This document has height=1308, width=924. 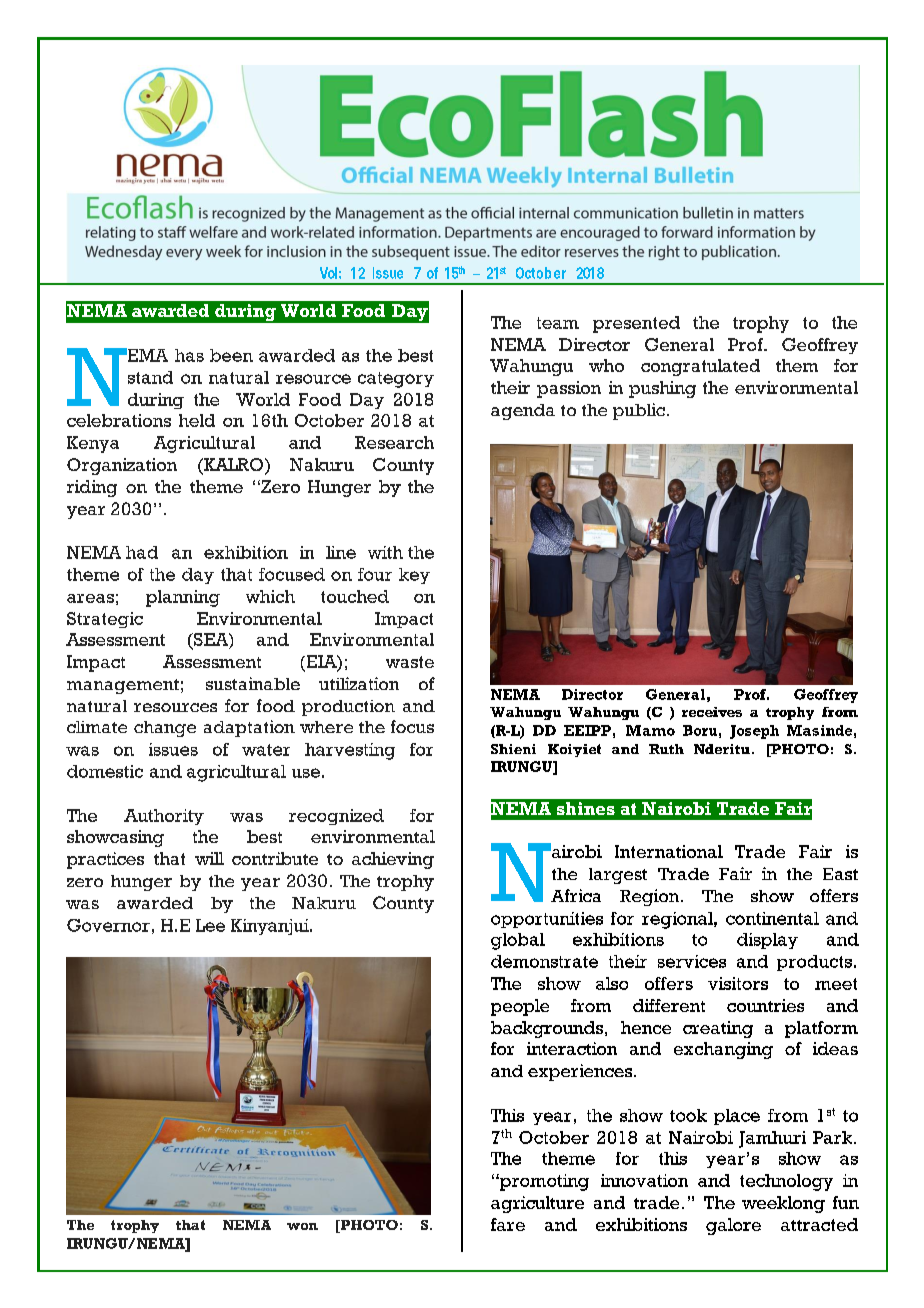 I want to click on global, so click(x=518, y=941).
